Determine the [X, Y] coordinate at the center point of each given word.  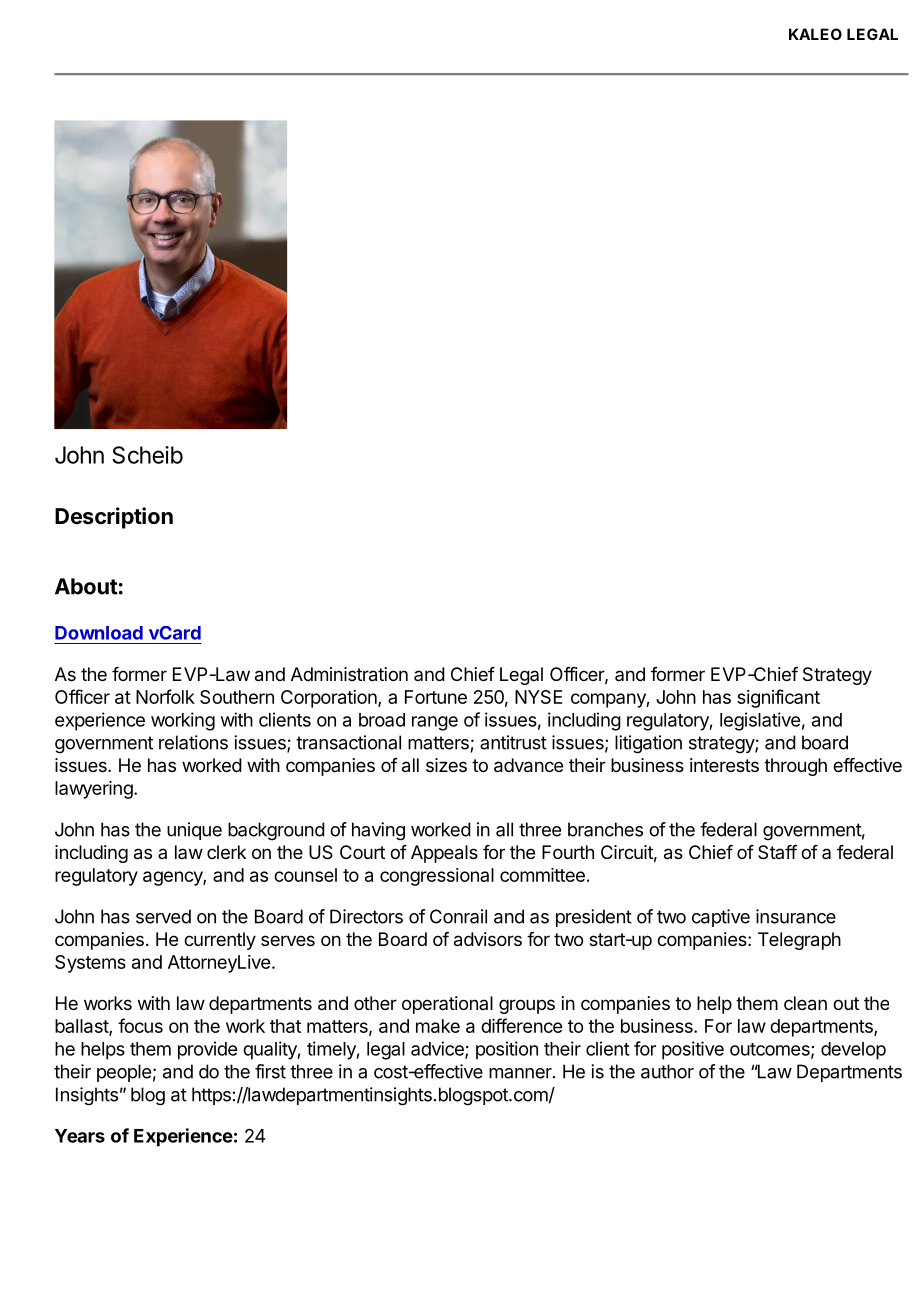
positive [693, 1050]
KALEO [815, 34]
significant [778, 698]
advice [438, 1049]
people [124, 1073]
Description [114, 518]
